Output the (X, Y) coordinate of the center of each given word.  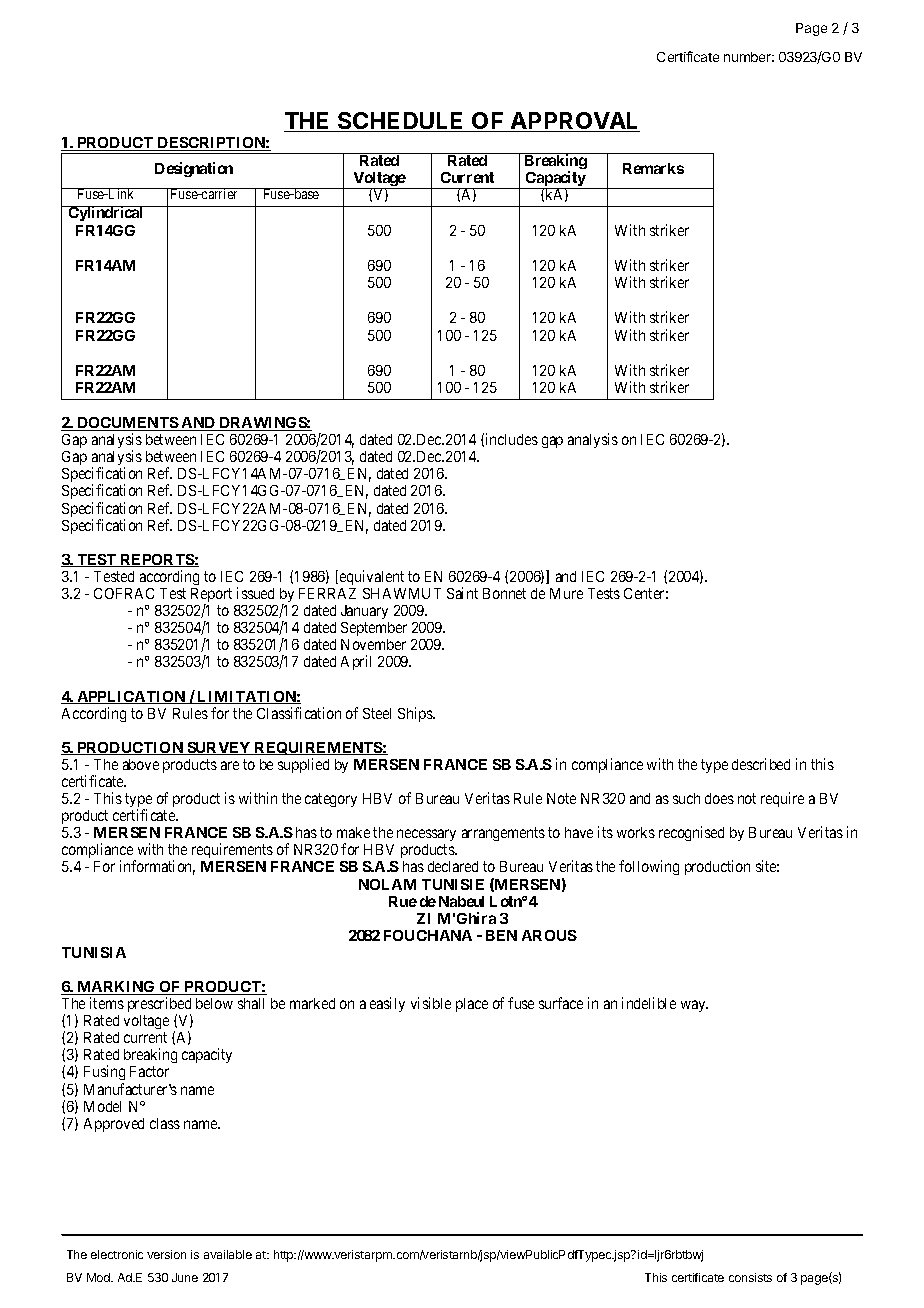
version (166, 1254)
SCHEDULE (401, 122)
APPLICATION (131, 697)
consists (750, 1277)
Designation (194, 169)
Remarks (653, 168)
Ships (416, 714)
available (228, 1254)
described (761, 764)
